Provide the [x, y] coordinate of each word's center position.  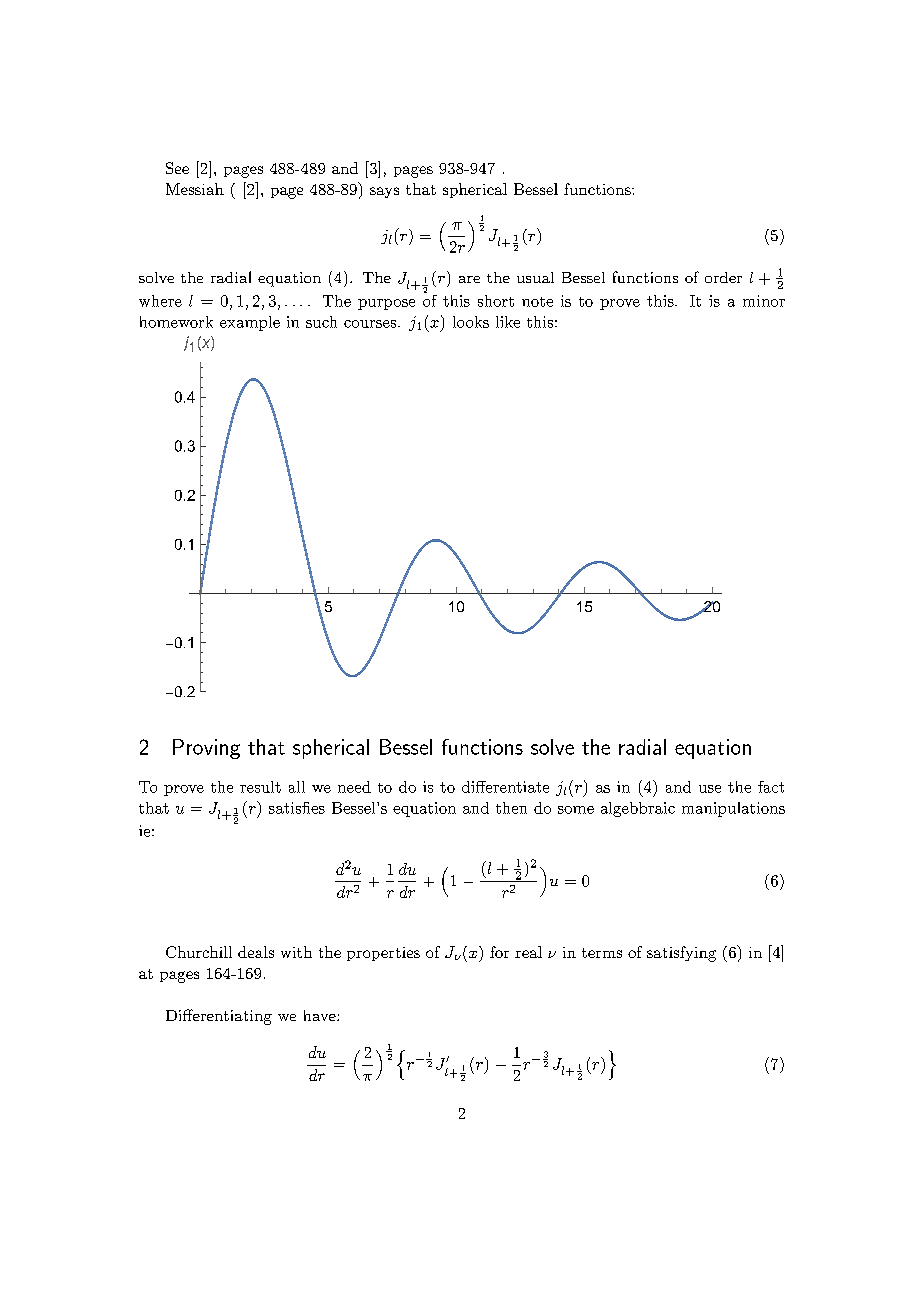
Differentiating [219, 1017]
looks [471, 322]
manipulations [733, 809]
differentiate [505, 787]
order [723, 277]
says [384, 192]
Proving [206, 749]
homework [176, 322]
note [537, 302]
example [250, 323]
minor [764, 301]
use [710, 789]
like [508, 322]
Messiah [195, 189]
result [260, 787]
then [511, 808]
